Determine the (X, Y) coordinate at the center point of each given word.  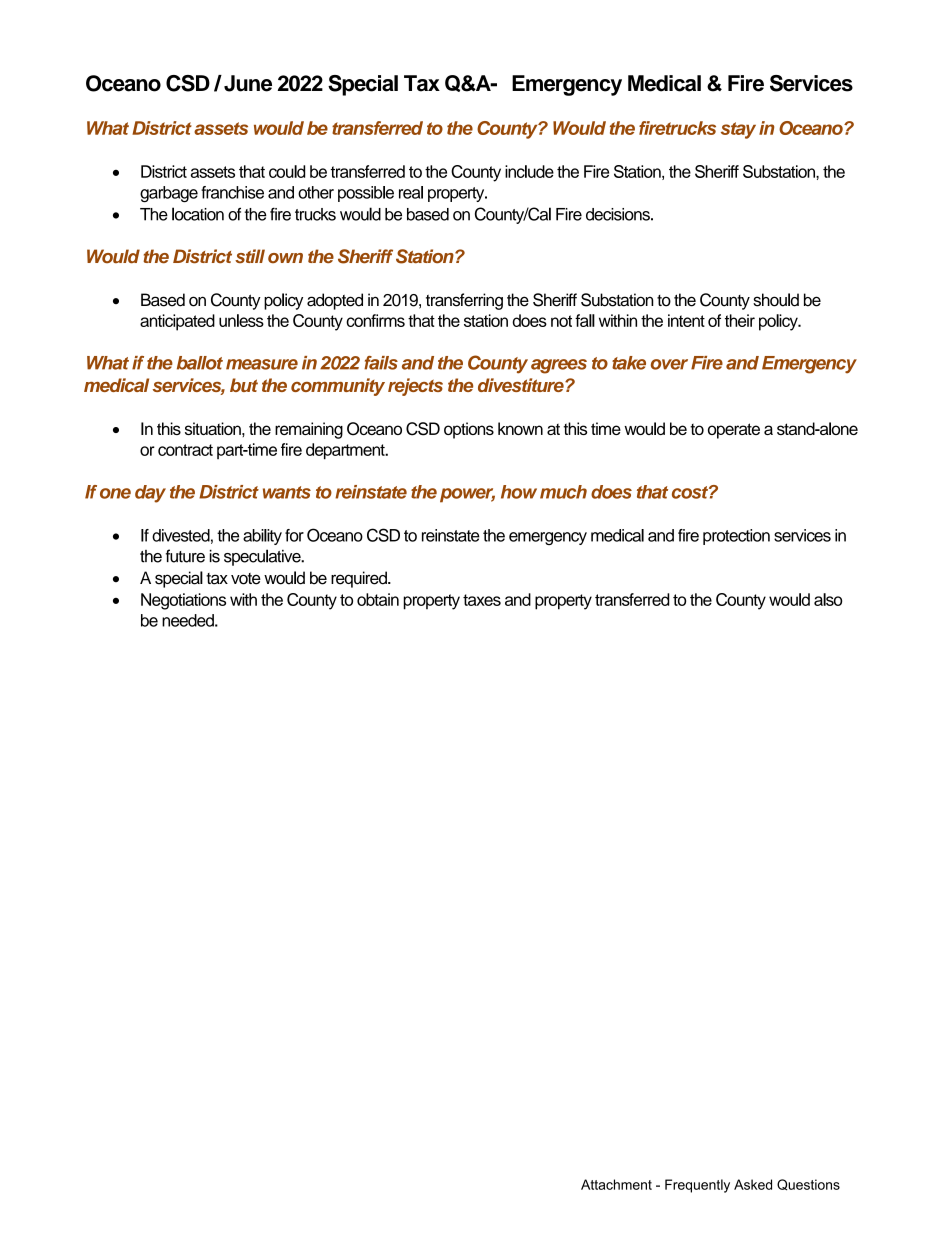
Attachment (616, 1184)
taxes (482, 600)
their (740, 320)
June (248, 83)
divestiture (522, 385)
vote (246, 579)
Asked (753, 1184)
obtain (378, 599)
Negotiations (183, 601)
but (244, 385)
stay (738, 130)
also (828, 599)
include (529, 171)
